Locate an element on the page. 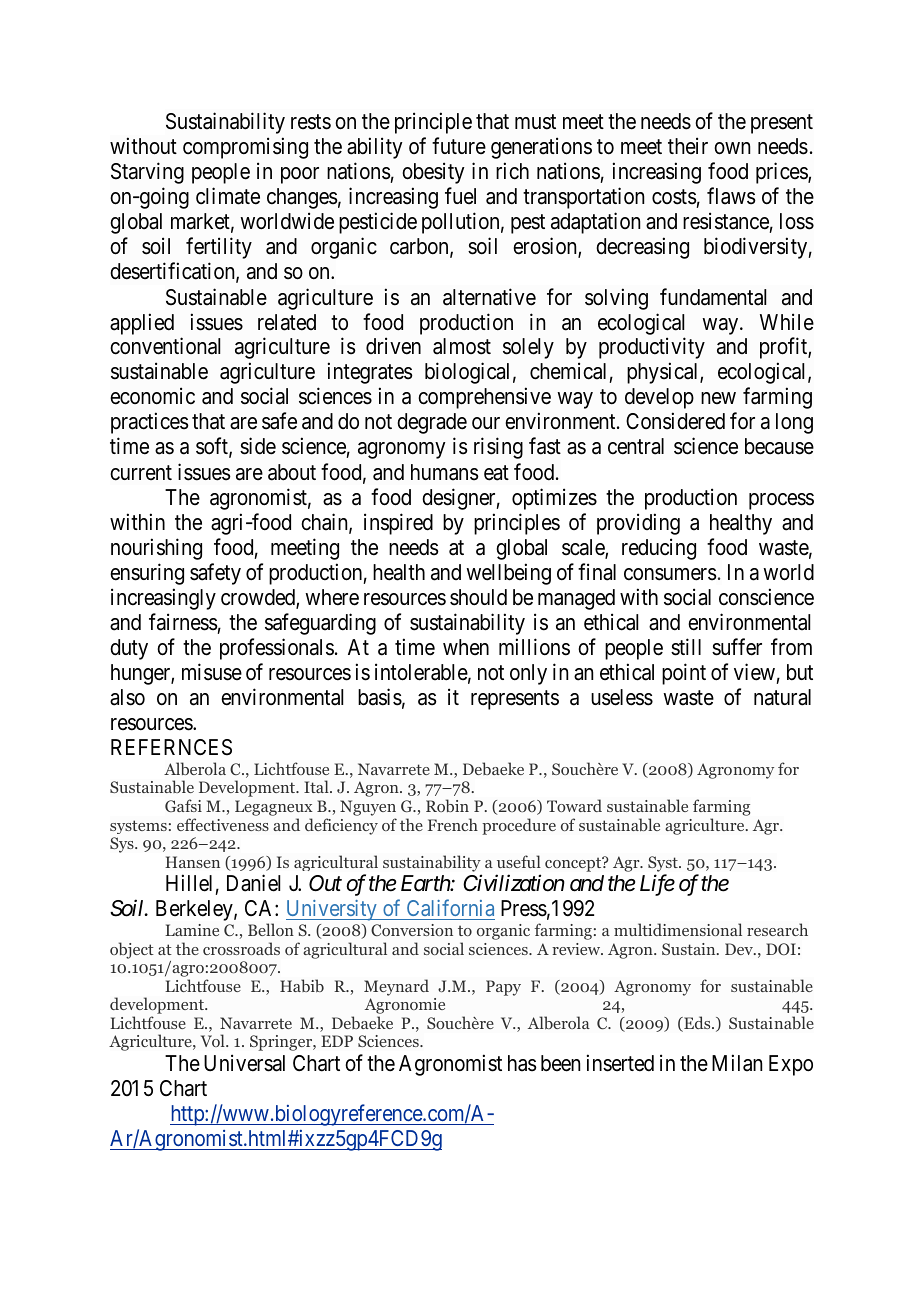 Image resolution: width=924 pixels, height=1308 pixels. Vol is located at coordinates (214, 1040).
